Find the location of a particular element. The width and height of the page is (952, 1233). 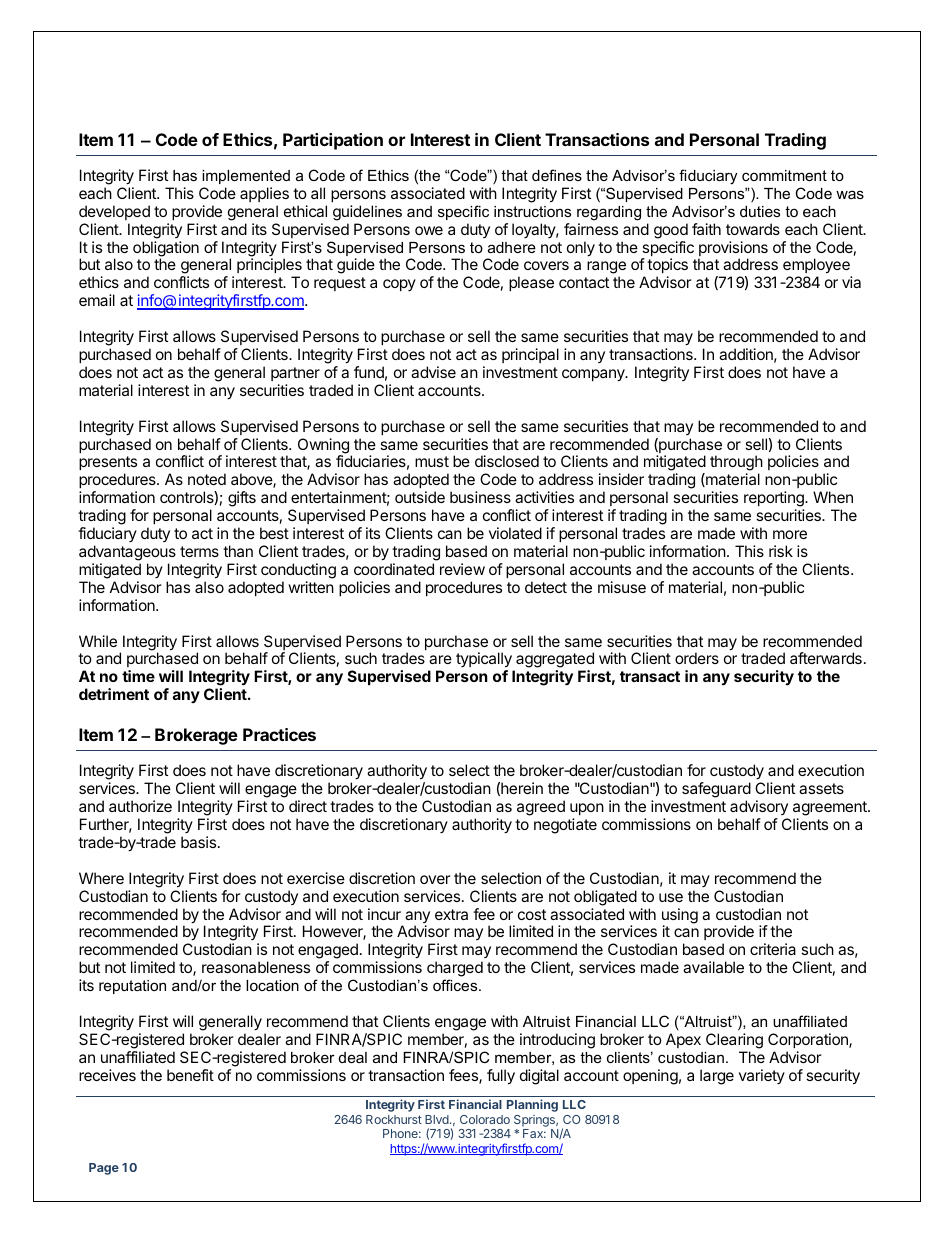

business is located at coordinates (480, 497).
